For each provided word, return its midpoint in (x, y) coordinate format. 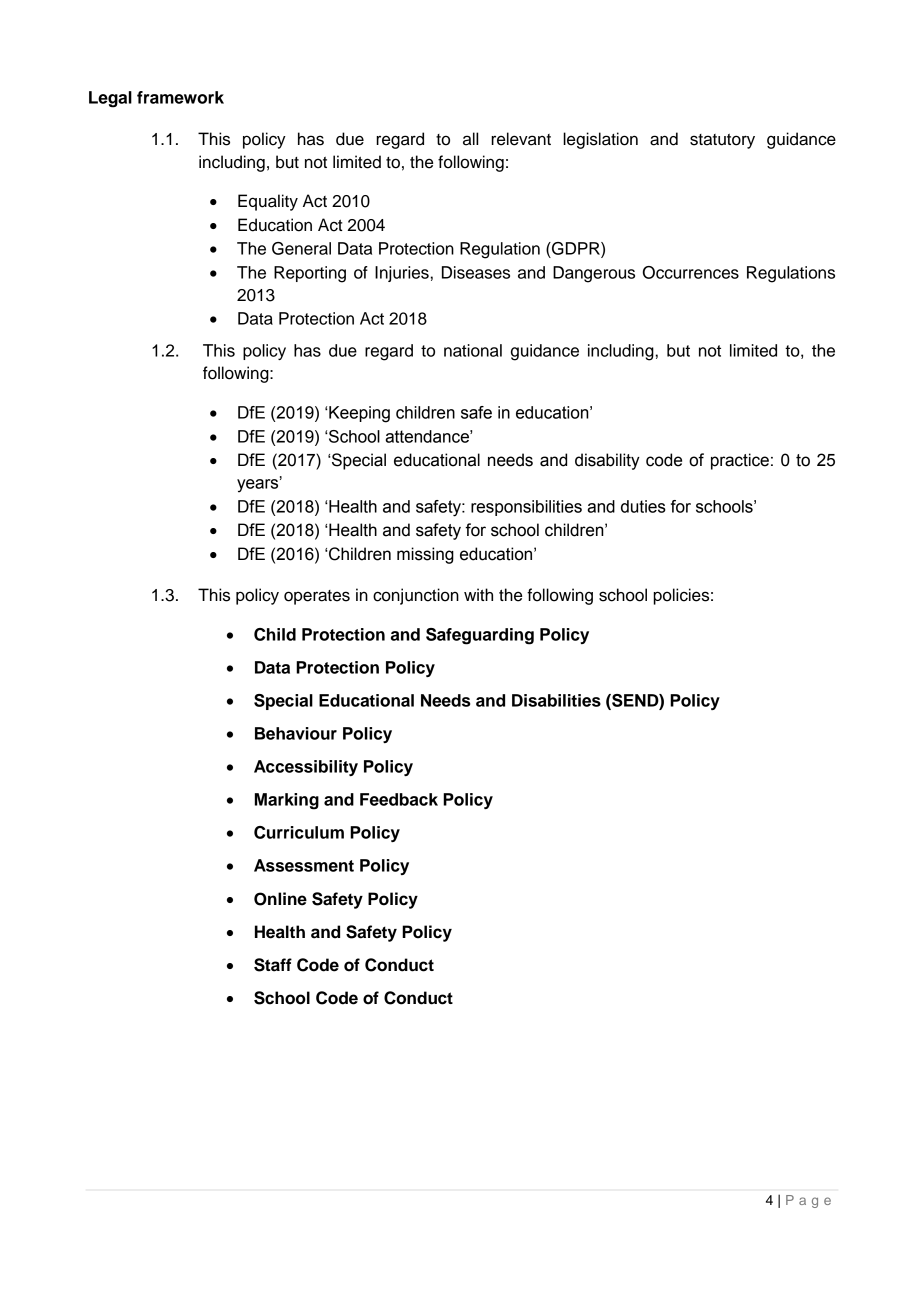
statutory (722, 141)
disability (607, 461)
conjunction (416, 596)
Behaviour (296, 733)
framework (180, 97)
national (473, 350)
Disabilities (556, 700)
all (470, 139)
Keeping (358, 414)
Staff (273, 965)
